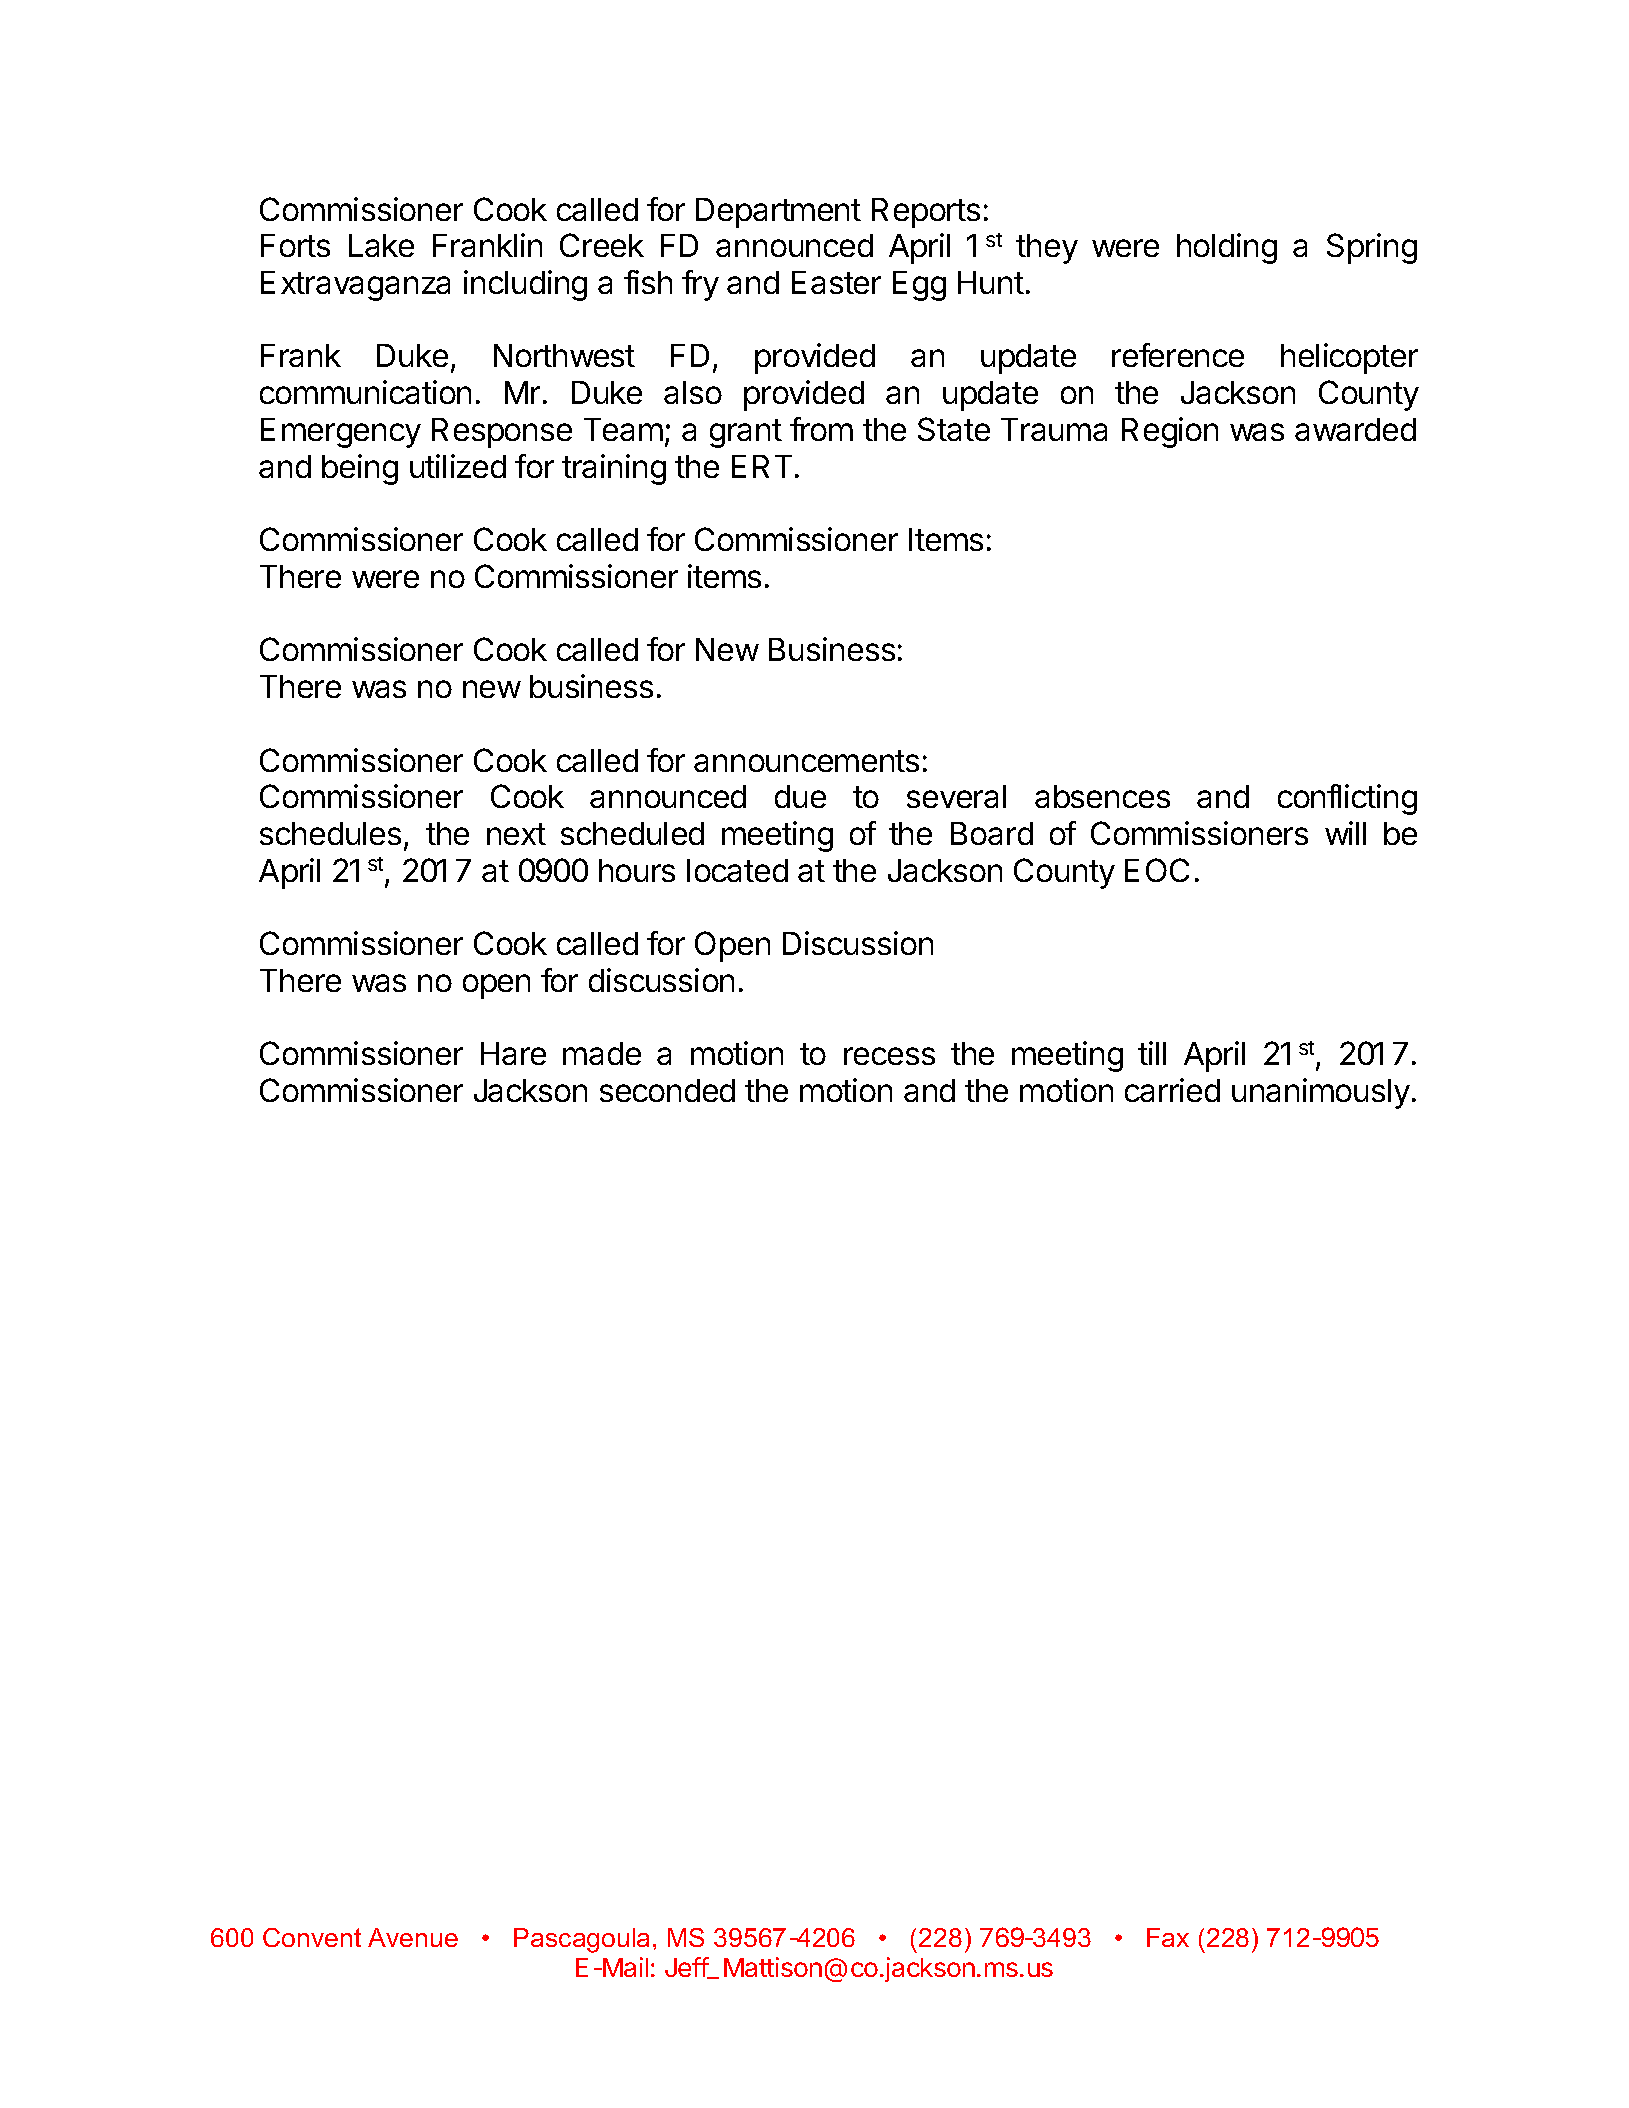 The height and width of the page is (2108, 1629). What do you see at coordinates (1227, 248) in the page?
I see `holding` at bounding box center [1227, 248].
